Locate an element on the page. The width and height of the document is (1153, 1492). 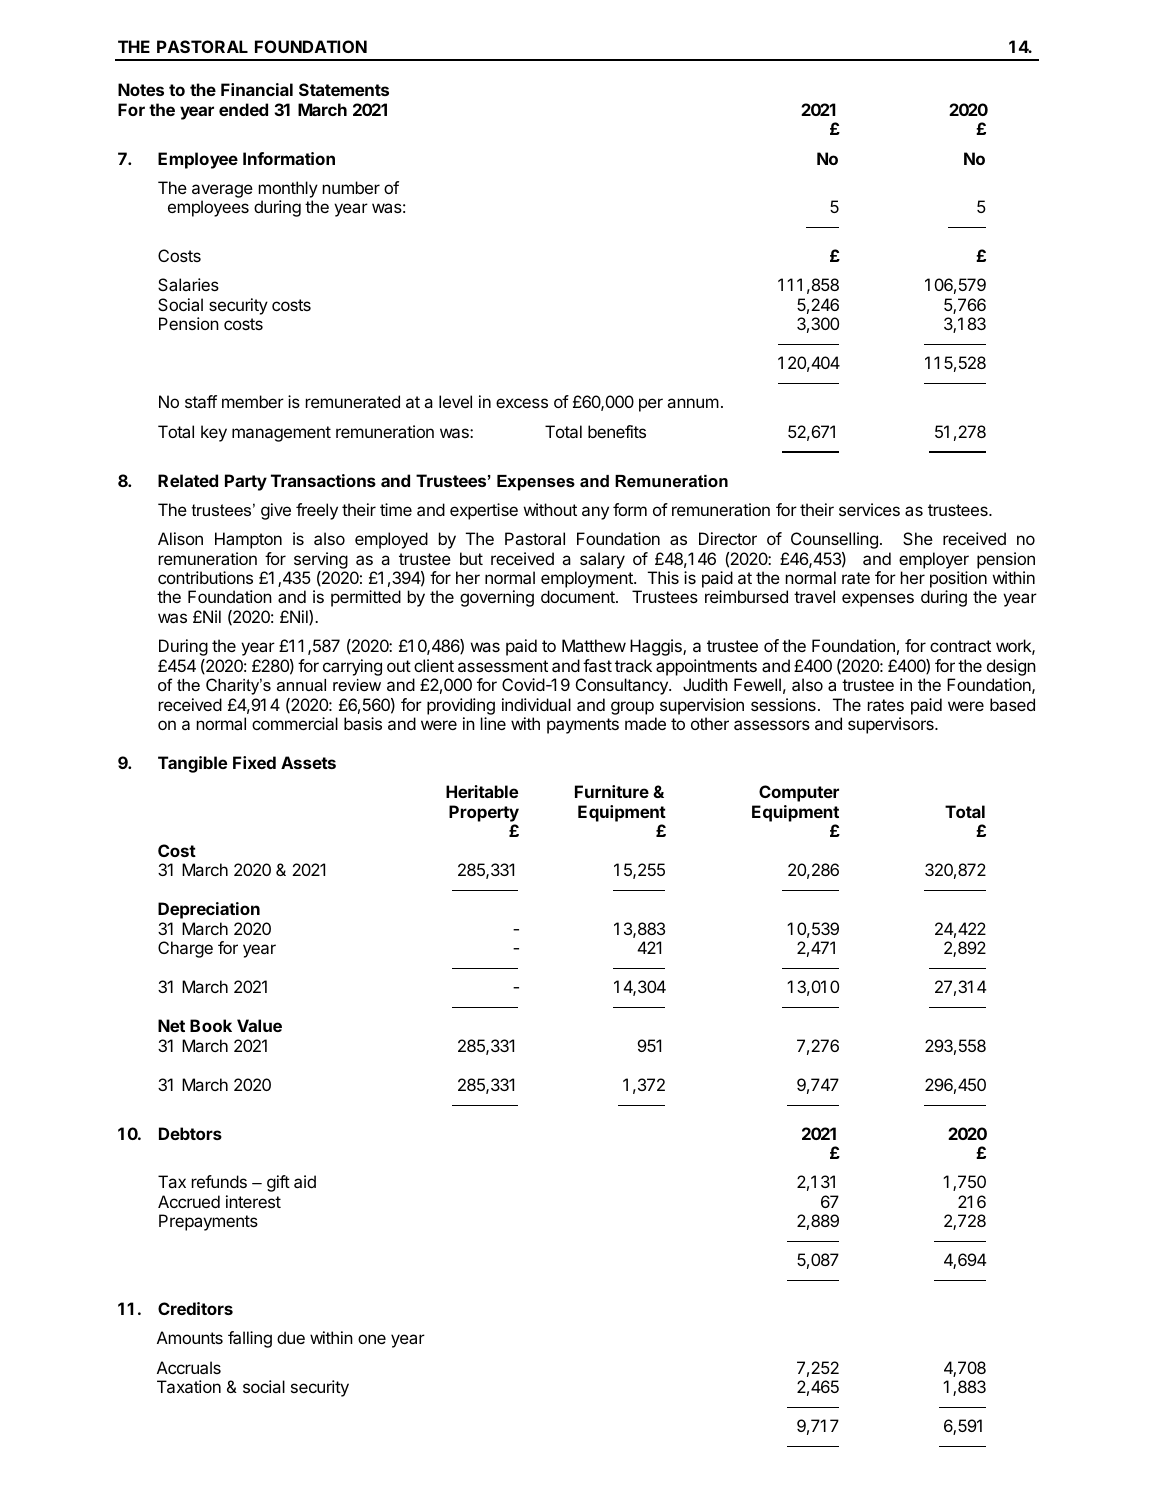
Statements is located at coordinates (344, 89).
